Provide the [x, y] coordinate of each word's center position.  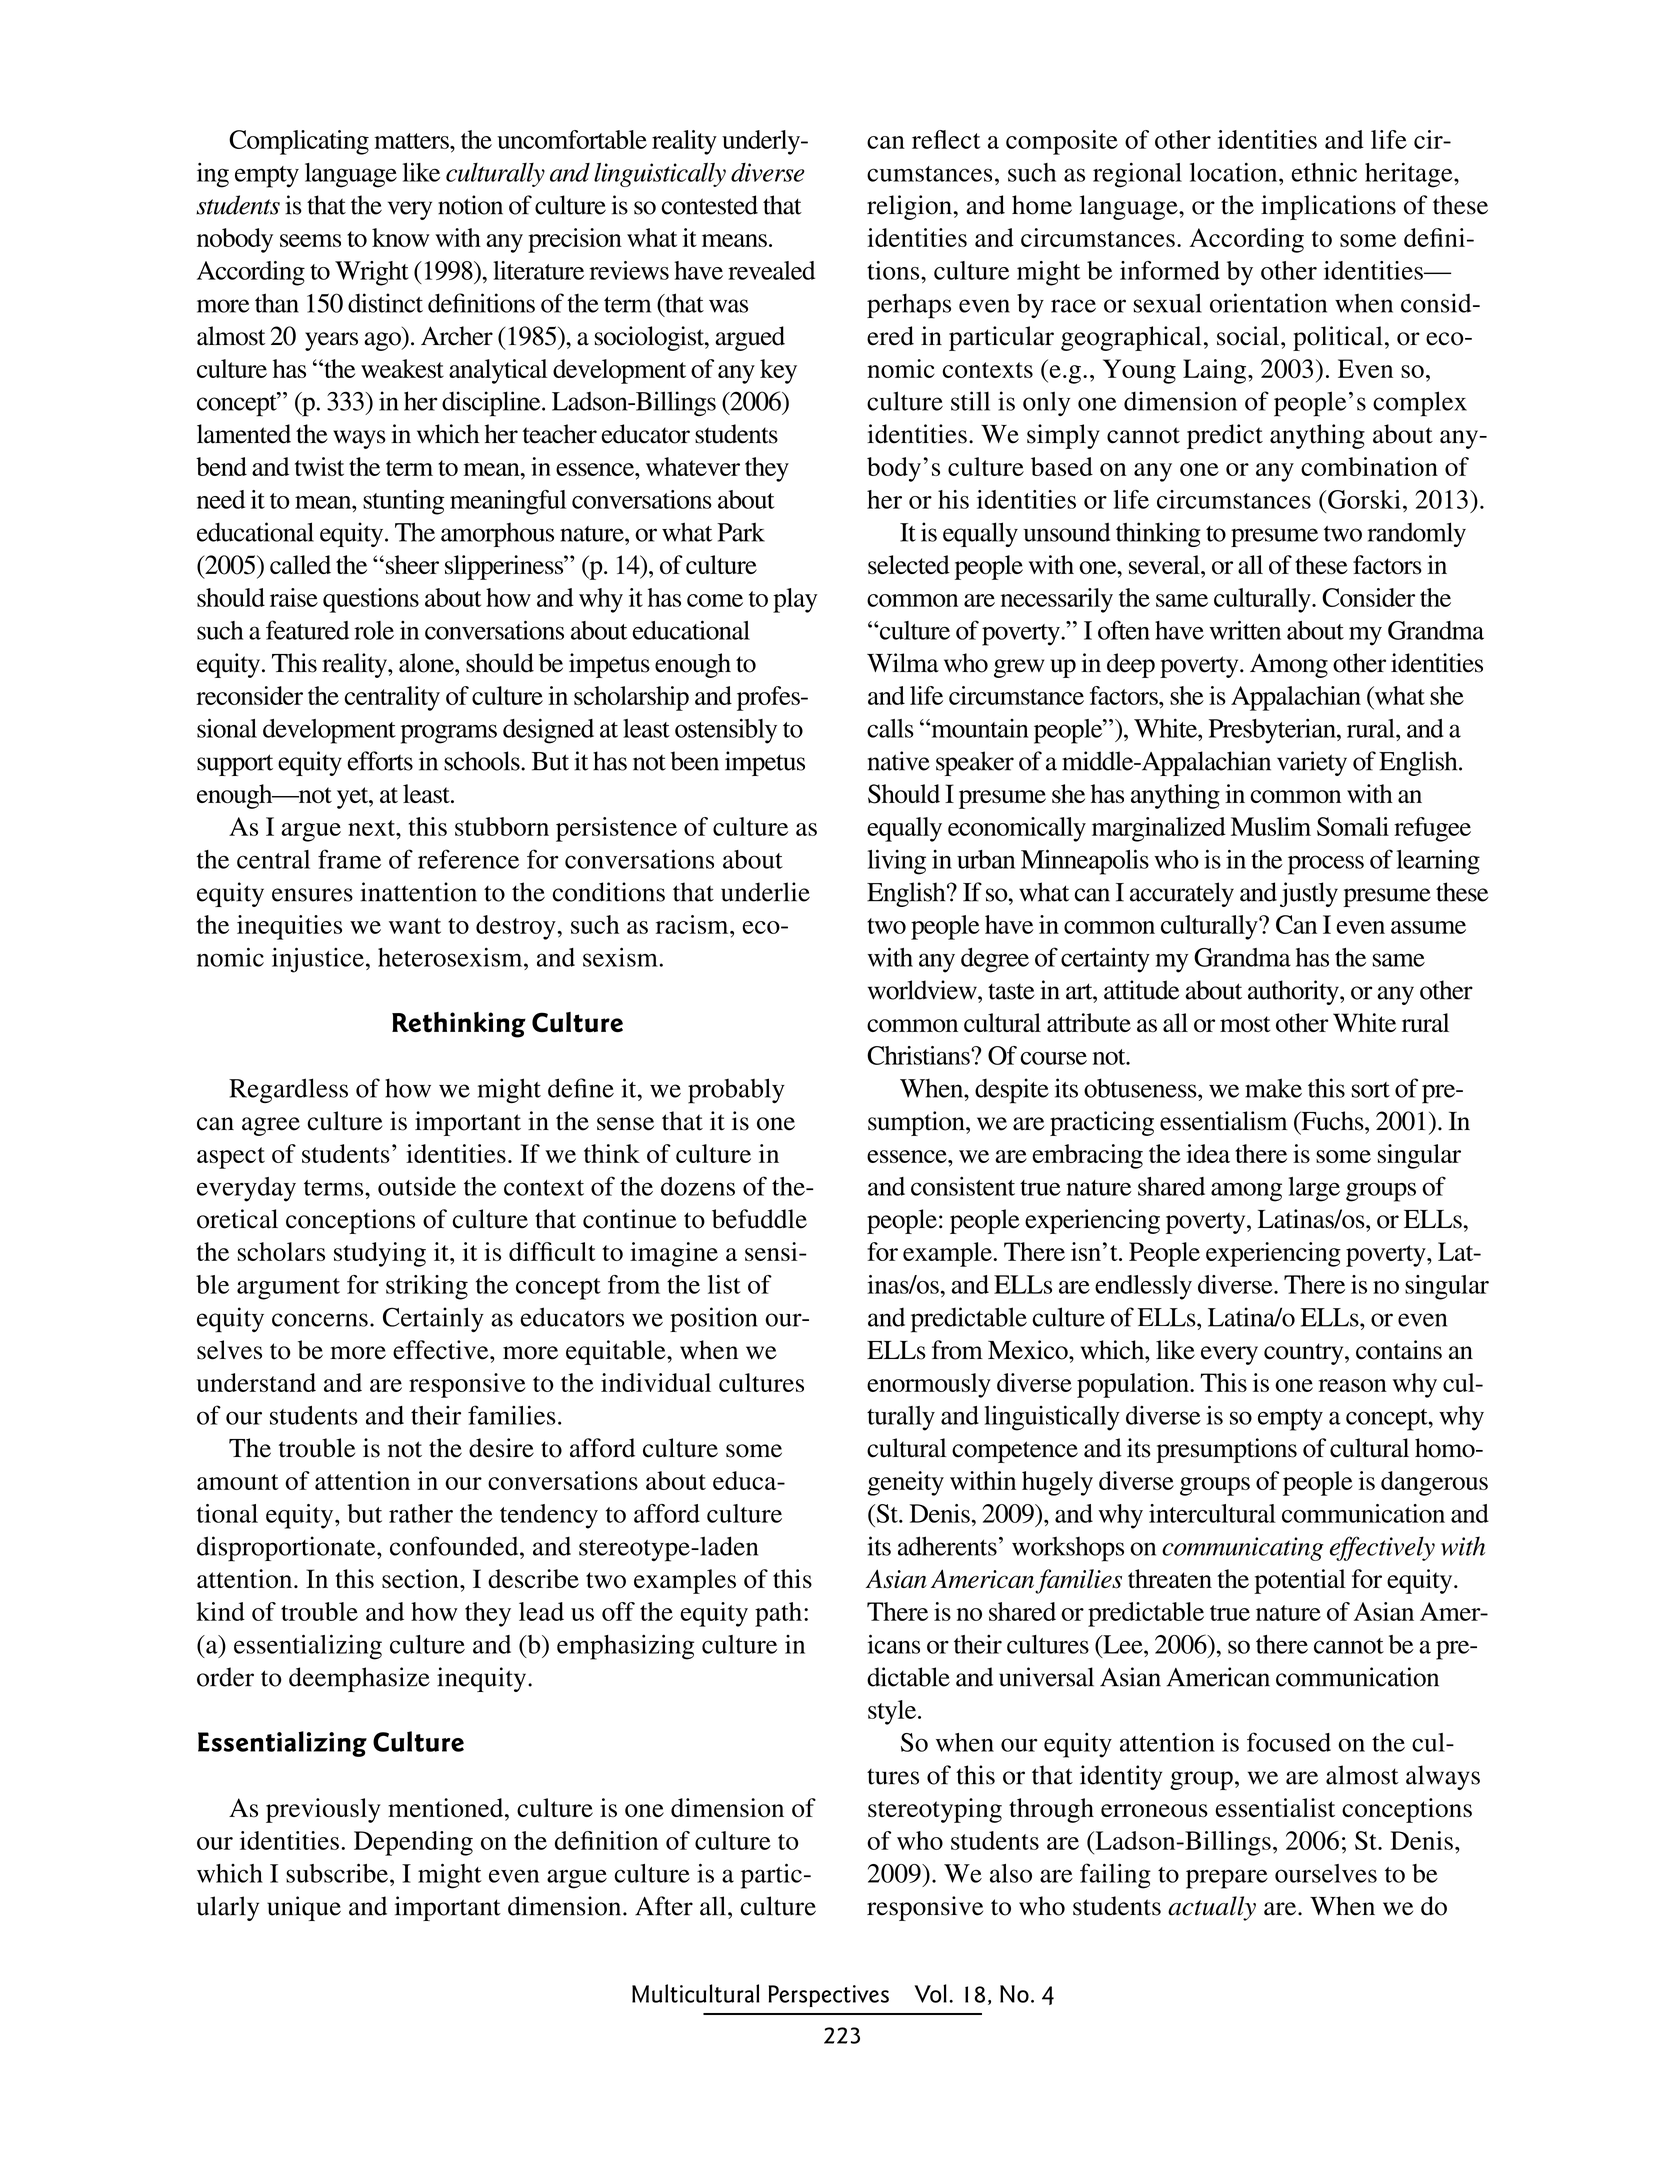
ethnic [1324, 172]
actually [1212, 1908]
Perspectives [828, 1996]
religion [910, 207]
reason [1352, 1385]
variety [1312, 763]
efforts [380, 761]
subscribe [337, 1873]
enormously [929, 1385]
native [899, 761]
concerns [320, 1320]
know [401, 237]
